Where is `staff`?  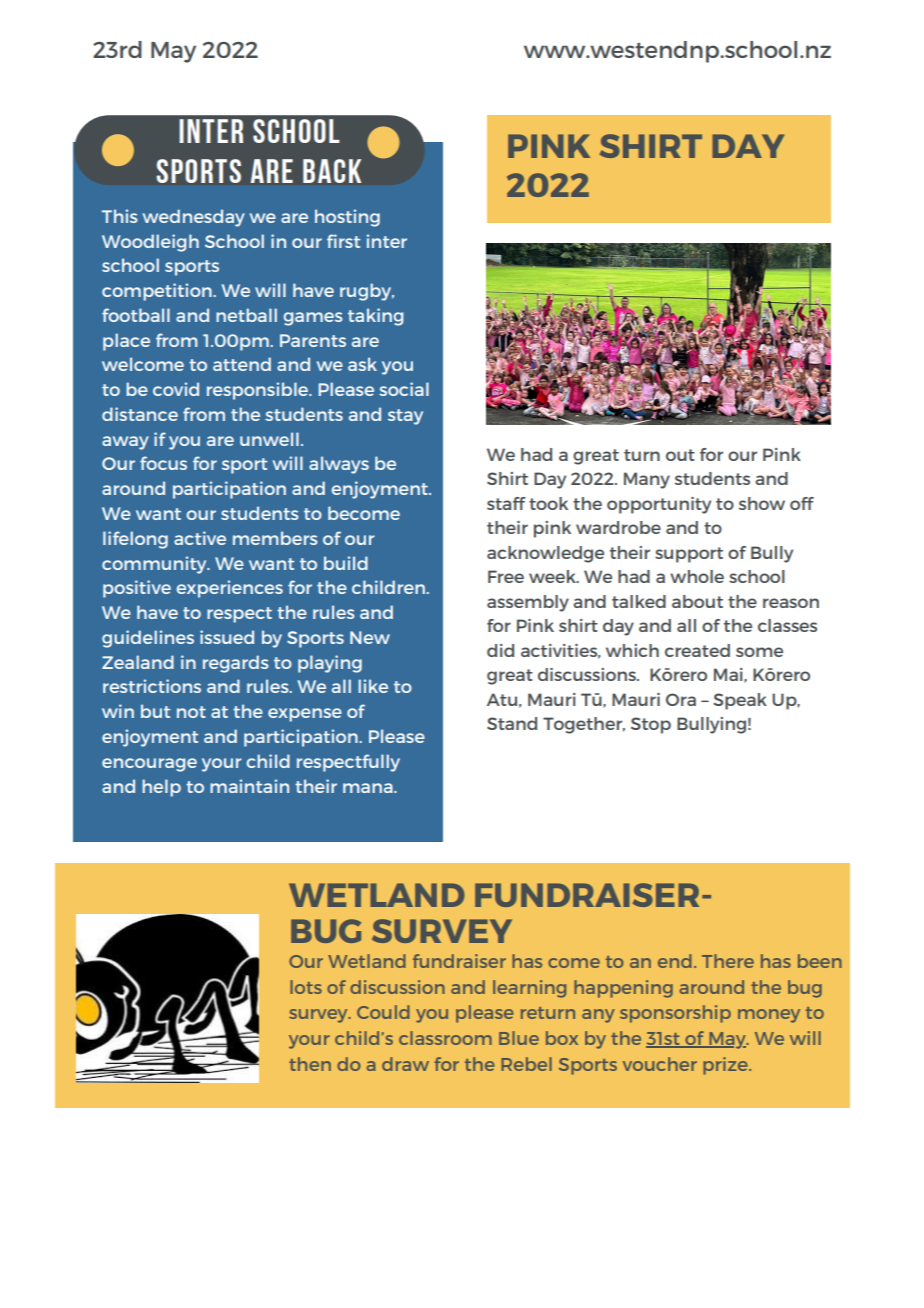
staff is located at coordinates (506, 503).
